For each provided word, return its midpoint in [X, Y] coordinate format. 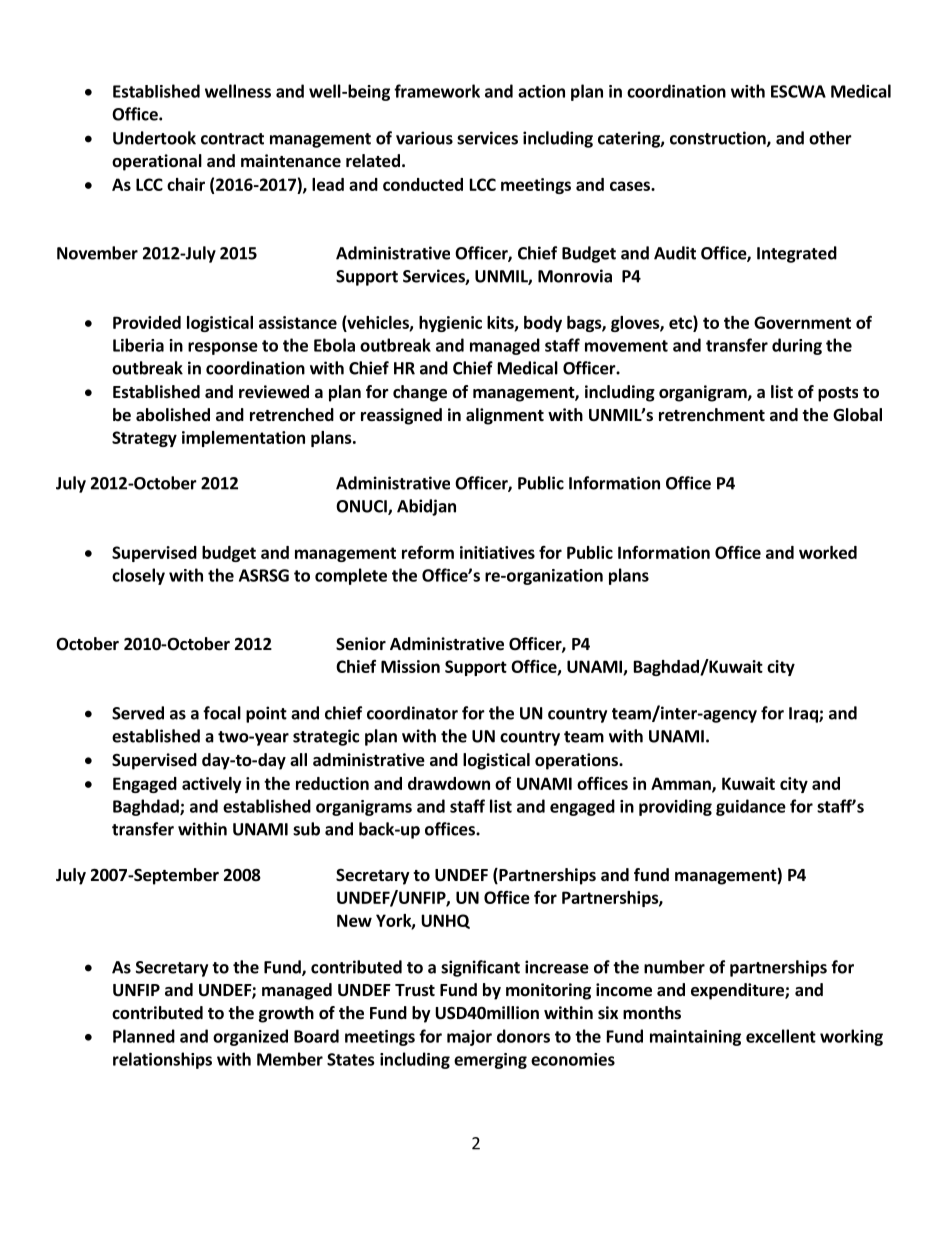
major [469, 1038]
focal [222, 713]
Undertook [154, 138]
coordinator [412, 713]
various [424, 138]
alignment [505, 416]
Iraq [804, 715]
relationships [162, 1060]
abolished [173, 415]
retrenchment [712, 415]
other [830, 138]
